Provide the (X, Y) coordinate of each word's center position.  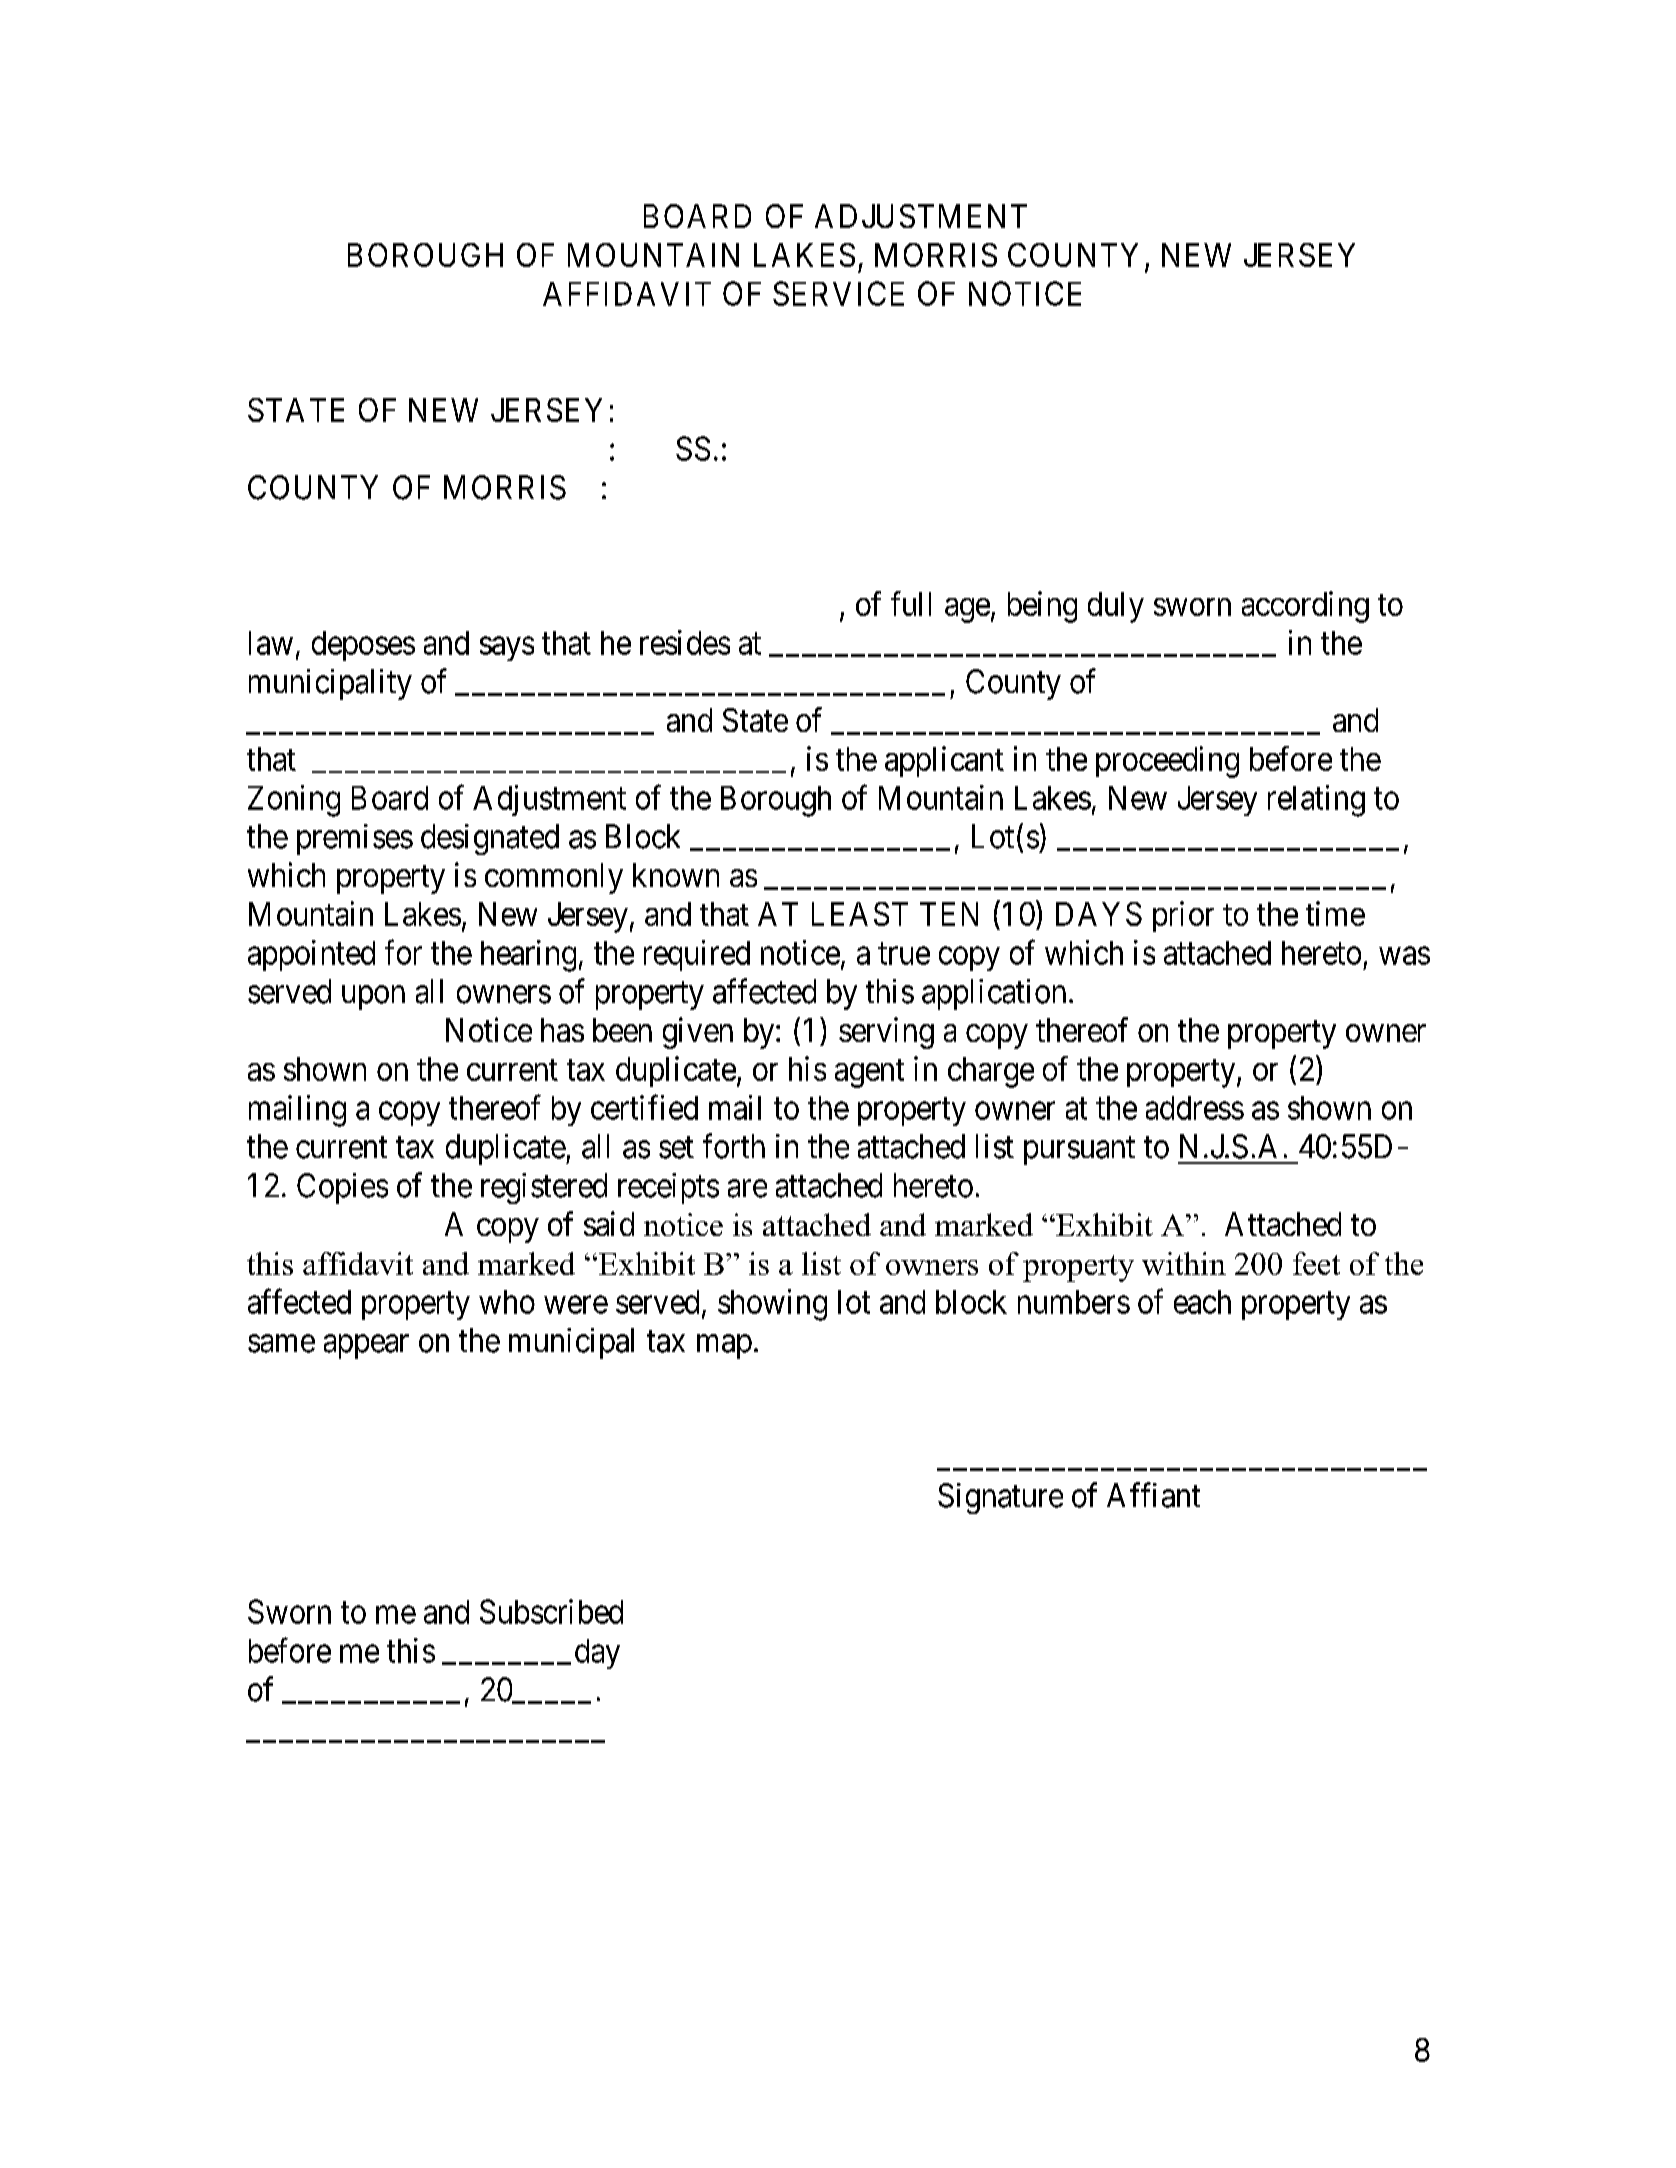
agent (869, 1073)
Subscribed (551, 1611)
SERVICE (838, 293)
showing (772, 1305)
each (1202, 1302)
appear (366, 1347)
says (507, 649)
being (1042, 607)
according (1305, 607)
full (911, 603)
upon (373, 998)
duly (1116, 607)
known (676, 875)
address (1195, 1108)
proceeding (1167, 762)
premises (355, 839)
